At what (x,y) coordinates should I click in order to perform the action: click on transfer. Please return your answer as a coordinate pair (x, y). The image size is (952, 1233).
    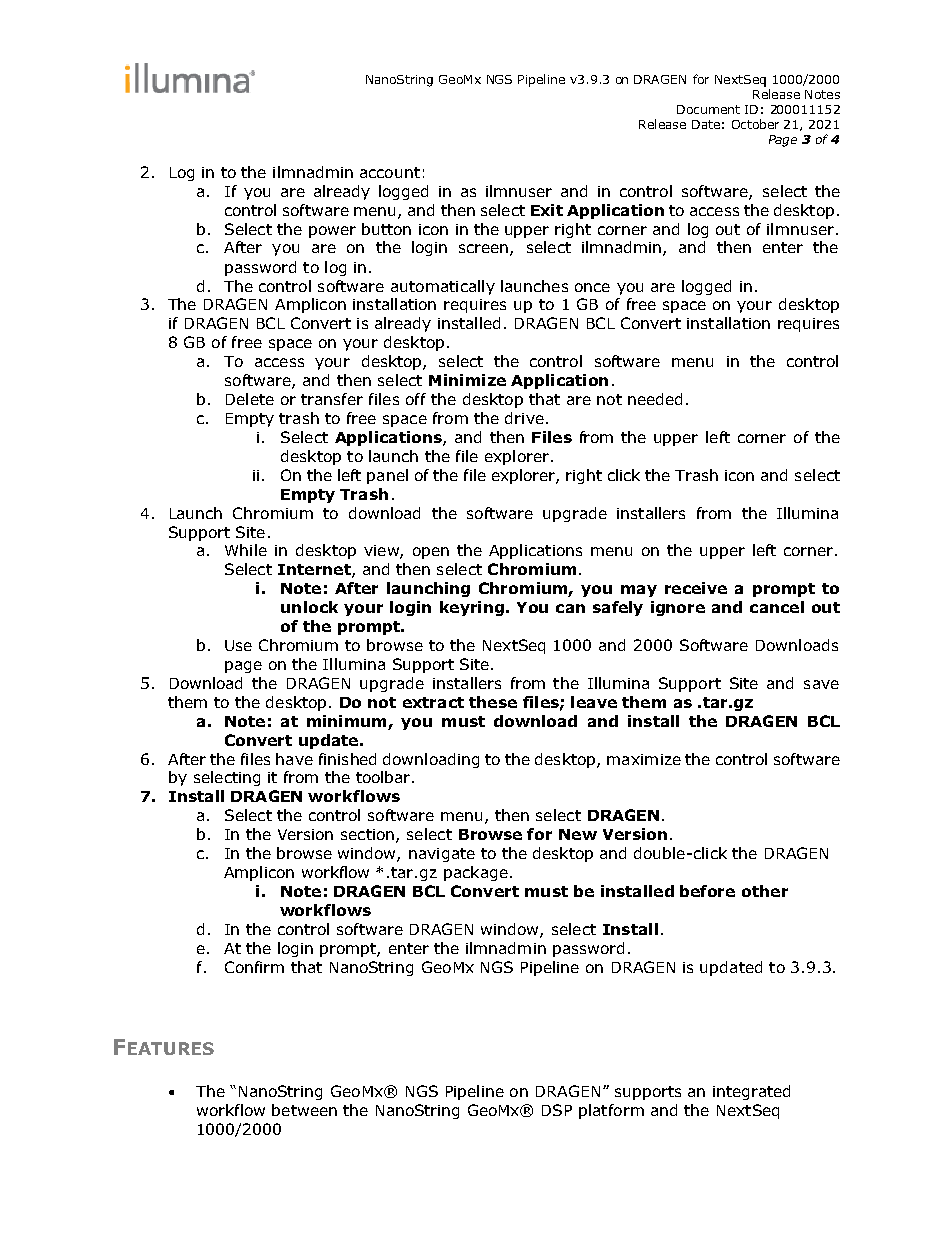
    Looking at the image, I should click on (332, 399).
